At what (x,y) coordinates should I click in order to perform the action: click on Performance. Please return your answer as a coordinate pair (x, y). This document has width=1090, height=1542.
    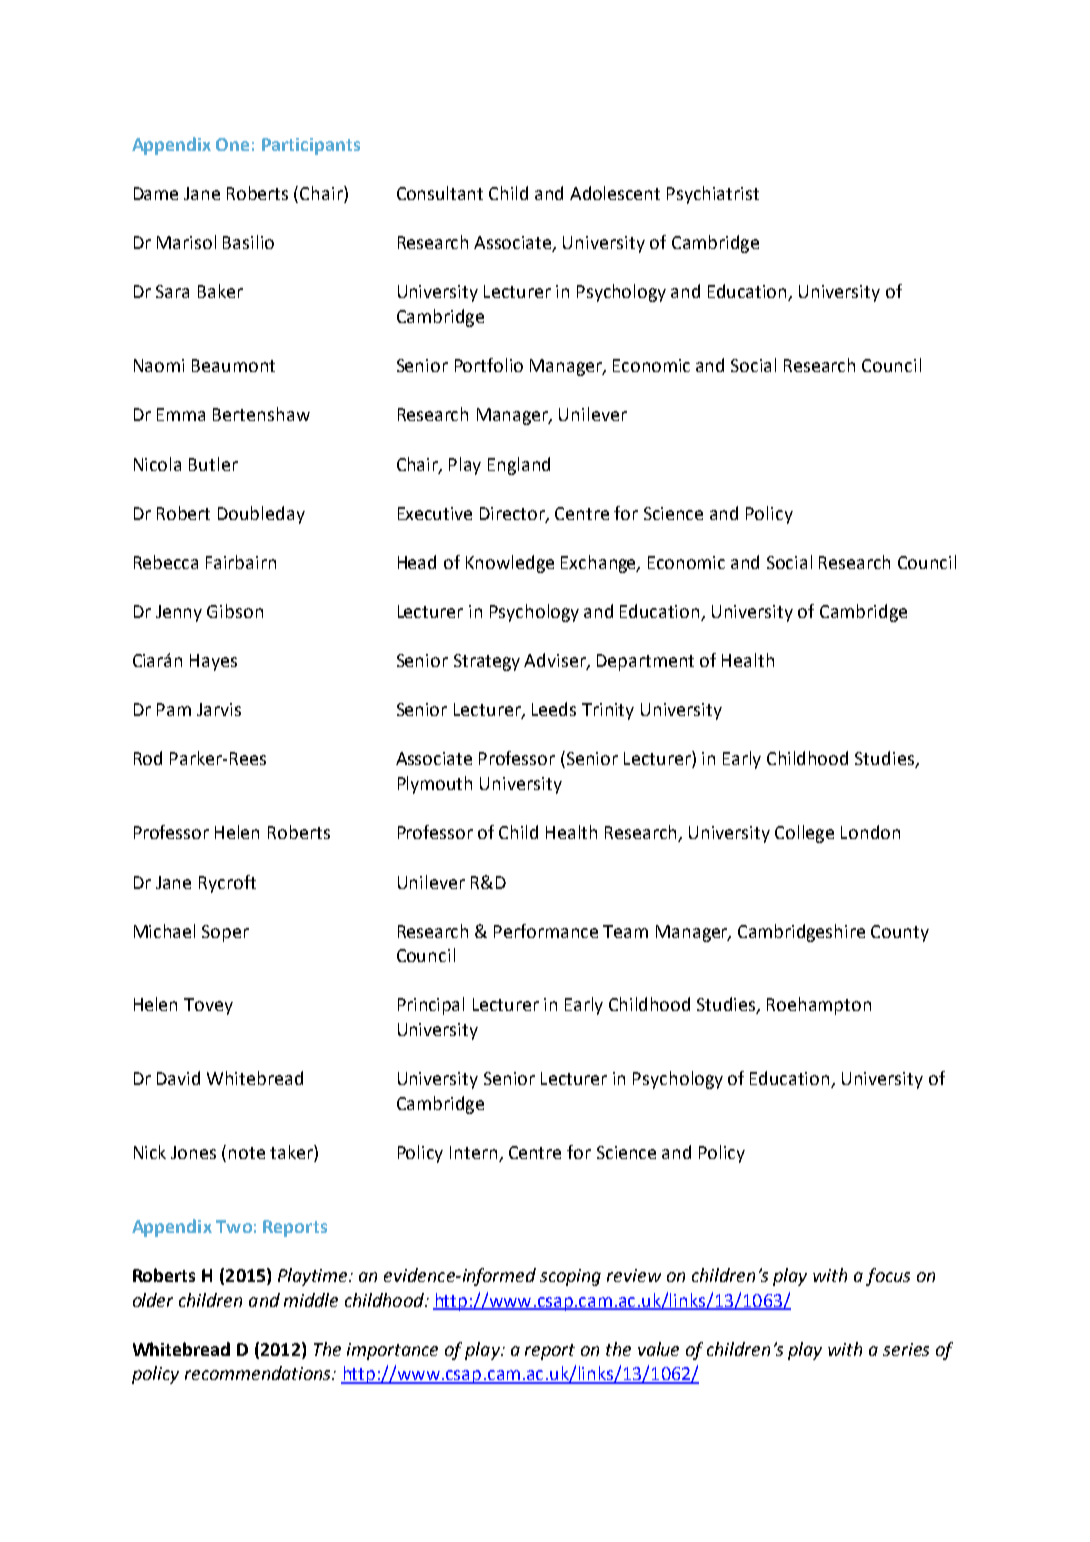
    Looking at the image, I should click on (546, 931).
